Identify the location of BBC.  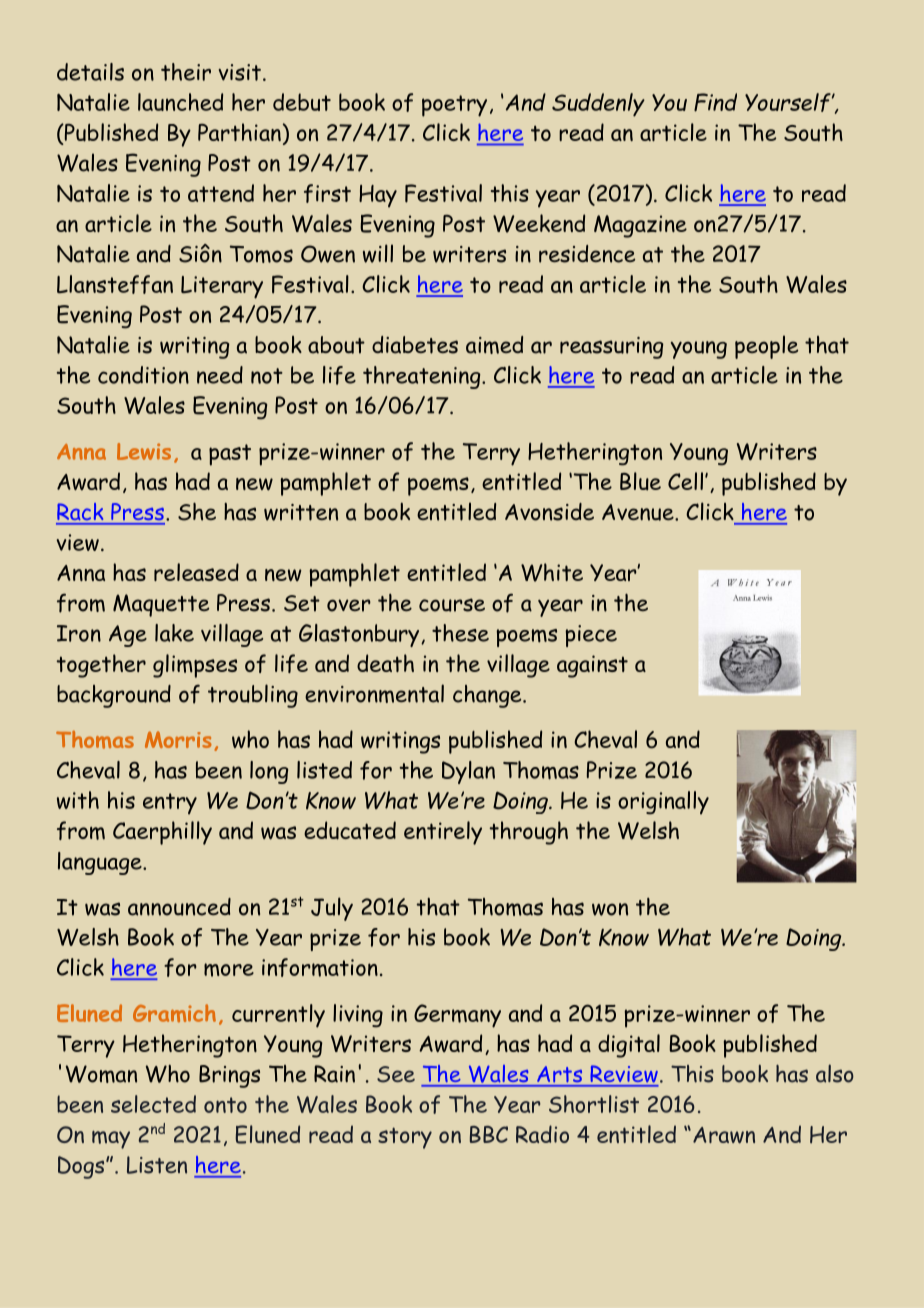
(489, 1134).
